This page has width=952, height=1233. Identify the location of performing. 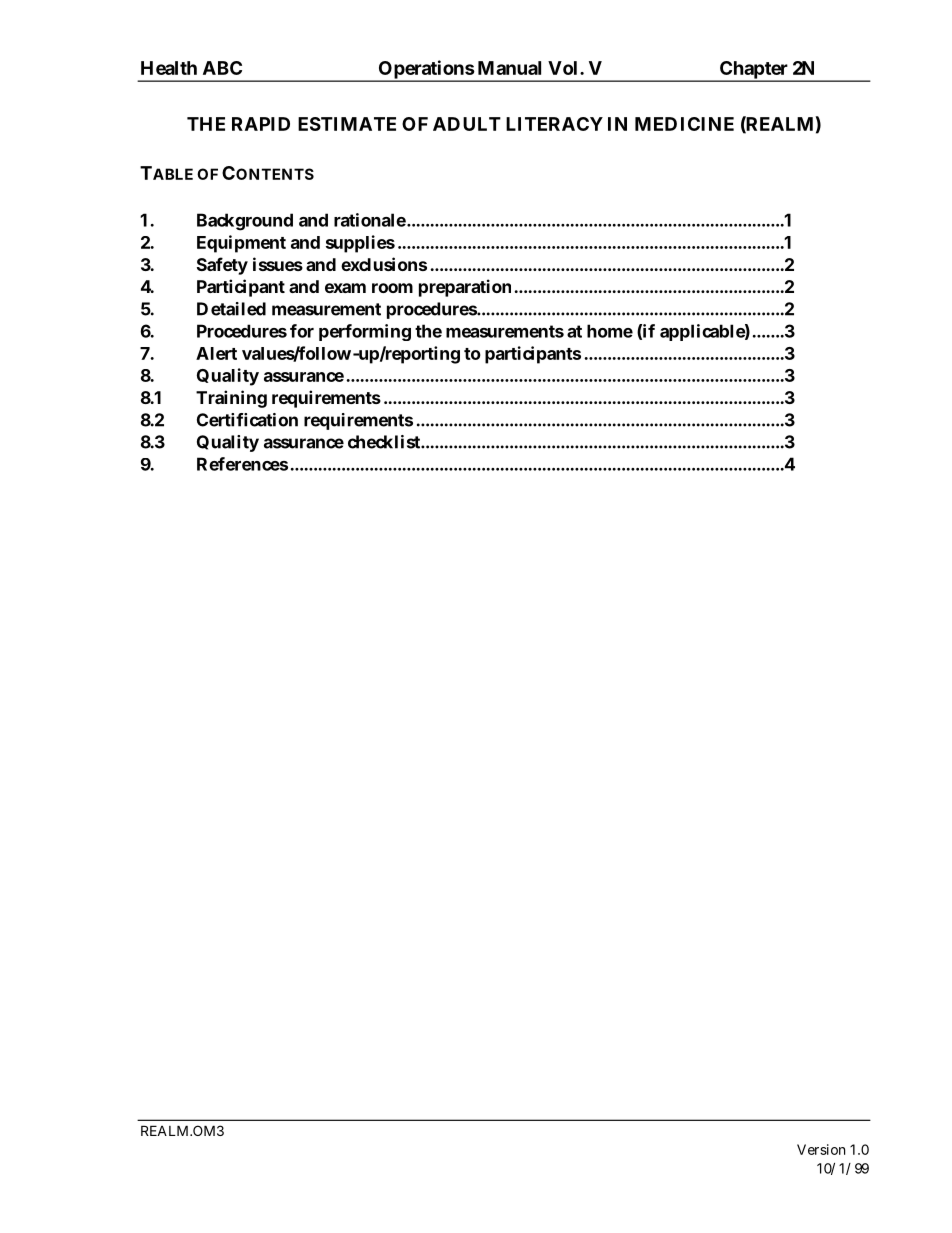
(365, 332).
